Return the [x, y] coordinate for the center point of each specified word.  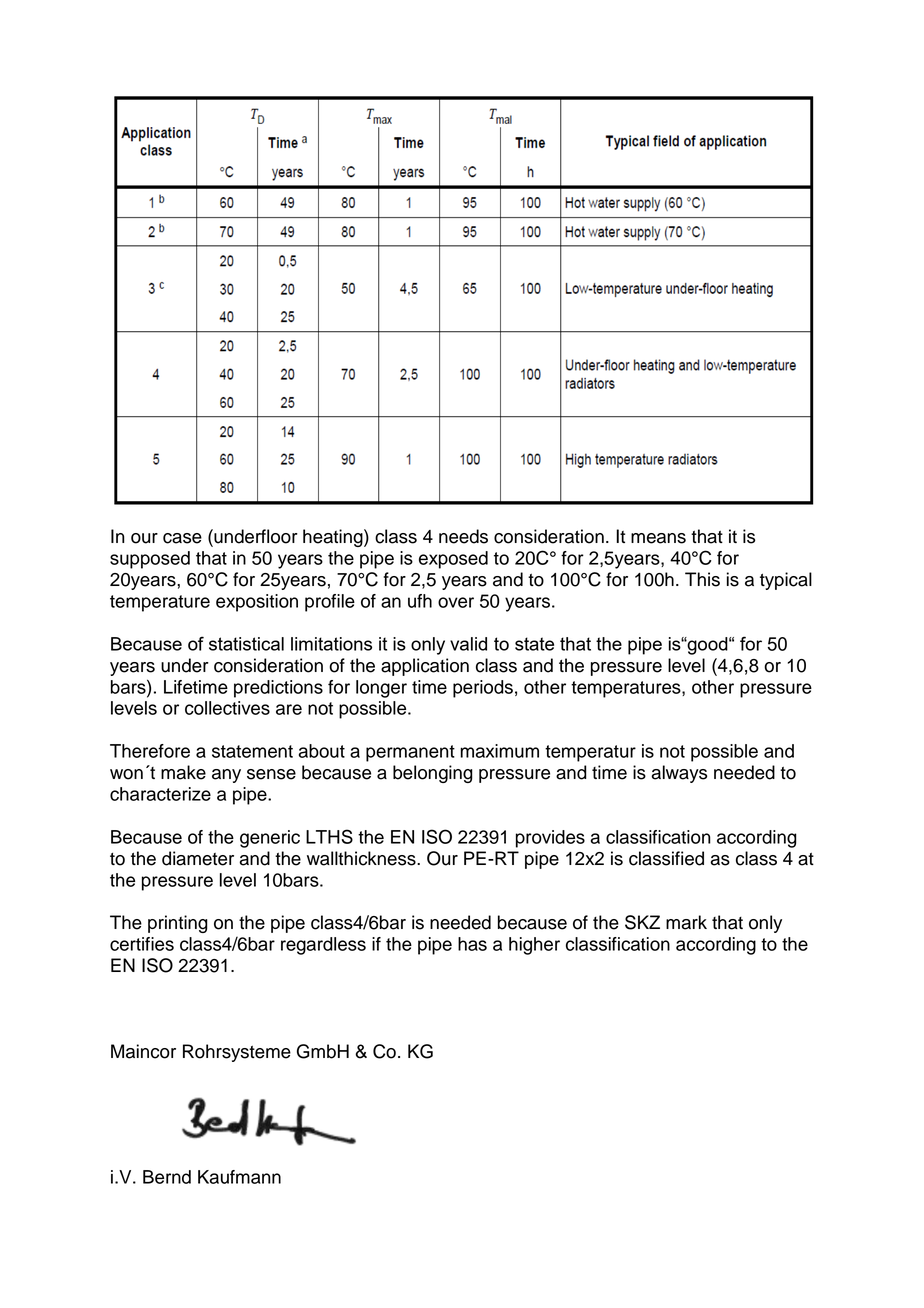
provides [550, 839]
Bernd [167, 1177]
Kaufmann [239, 1177]
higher [534, 946]
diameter [198, 858]
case [182, 538]
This [702, 579]
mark [686, 922]
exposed [453, 560]
